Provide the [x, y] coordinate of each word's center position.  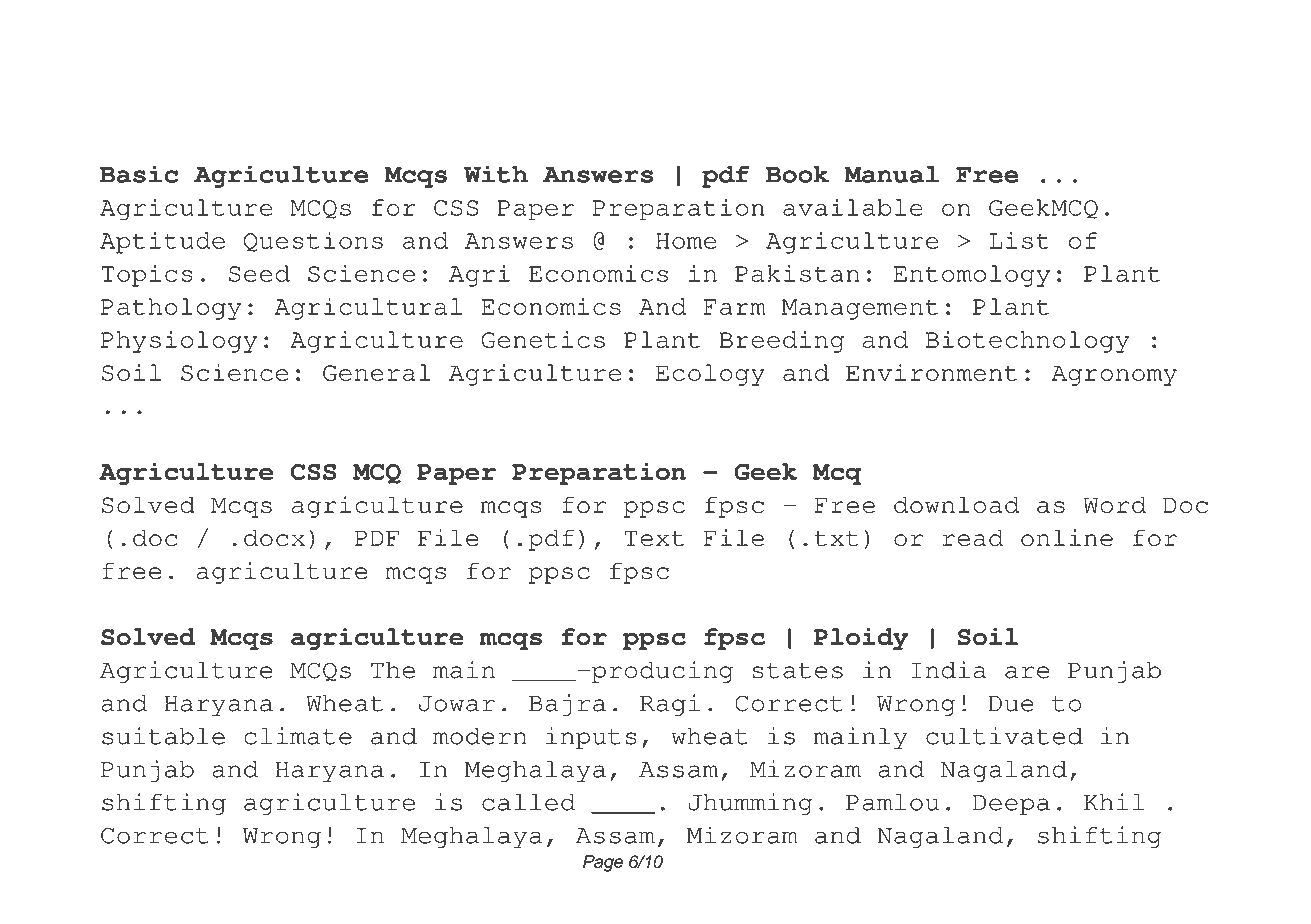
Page [603, 863]
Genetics [543, 339]
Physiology [179, 342]
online [1067, 538]
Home [686, 241]
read [972, 538]
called [528, 802]
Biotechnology [1027, 342]
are [1027, 672]
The [393, 670]
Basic [139, 174]
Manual [891, 174]
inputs [591, 738]
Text [654, 539]
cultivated [1004, 736]
